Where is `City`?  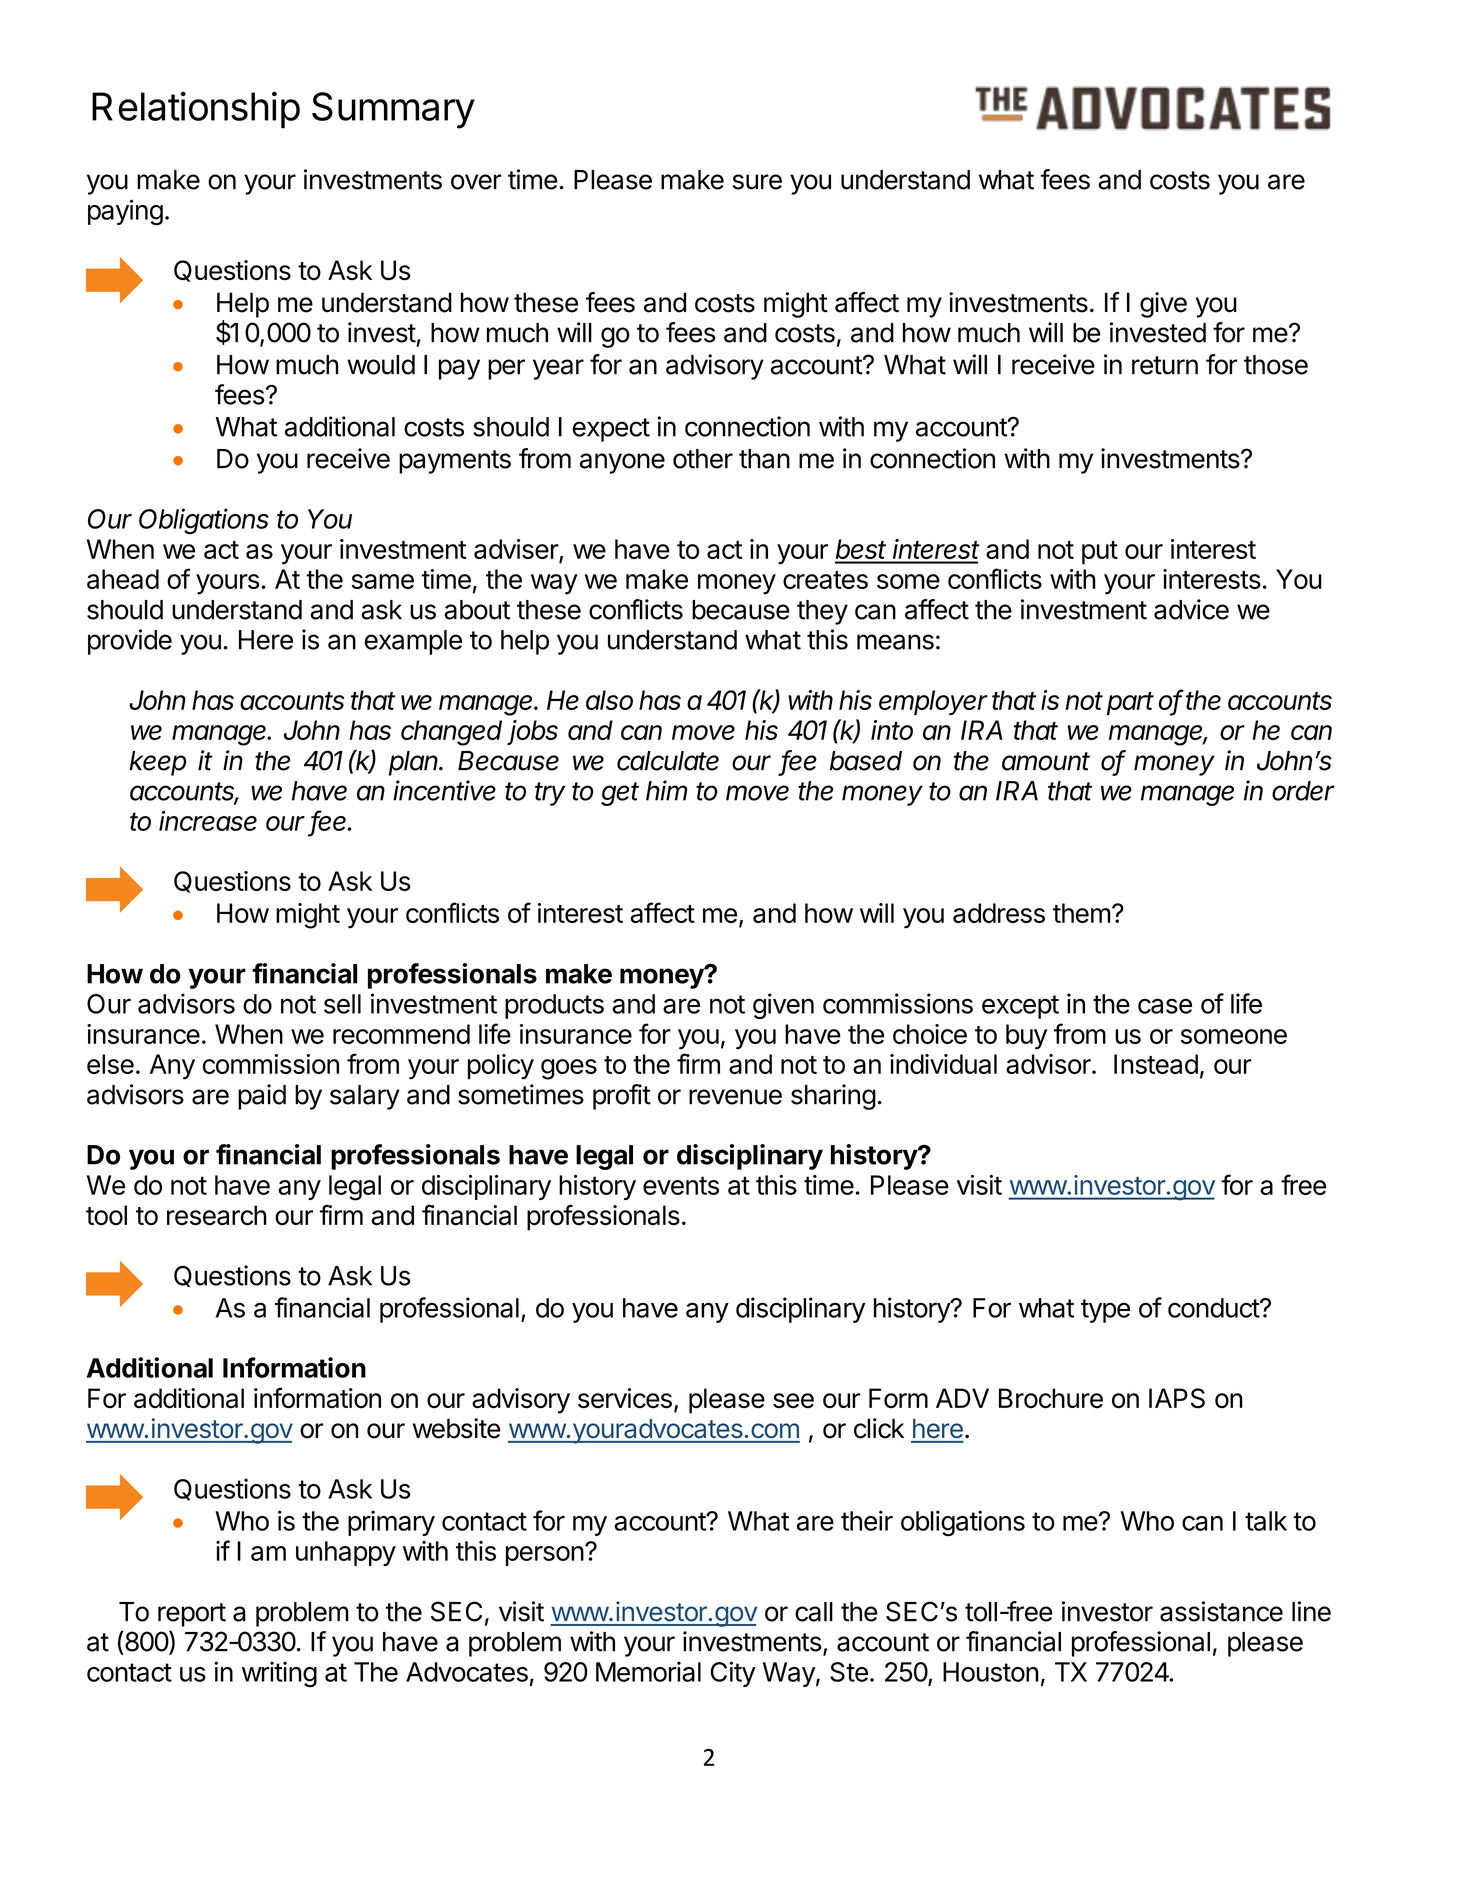 City is located at coordinates (733, 1674).
